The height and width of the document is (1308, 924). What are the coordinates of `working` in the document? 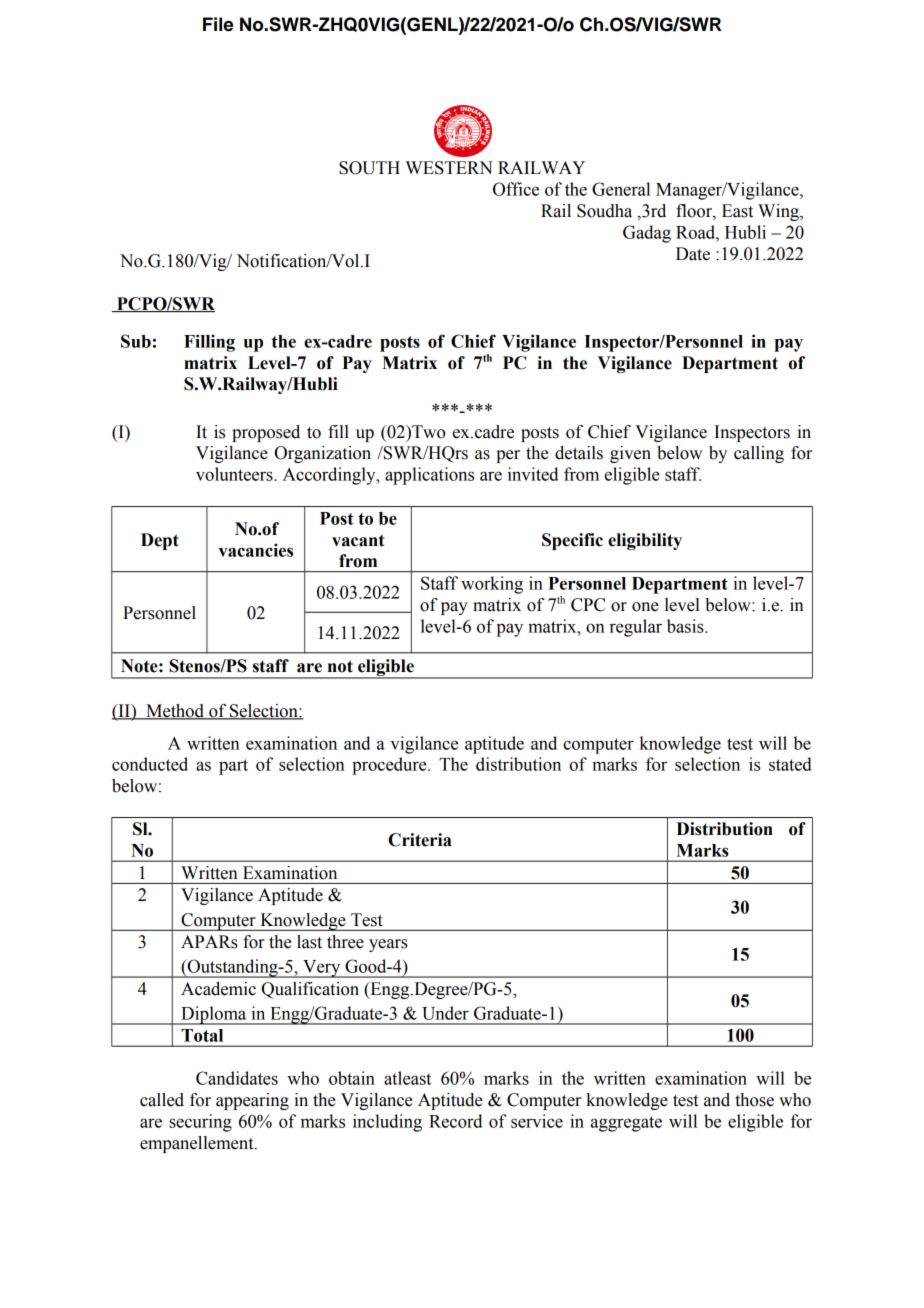 It's located at (492, 585).
